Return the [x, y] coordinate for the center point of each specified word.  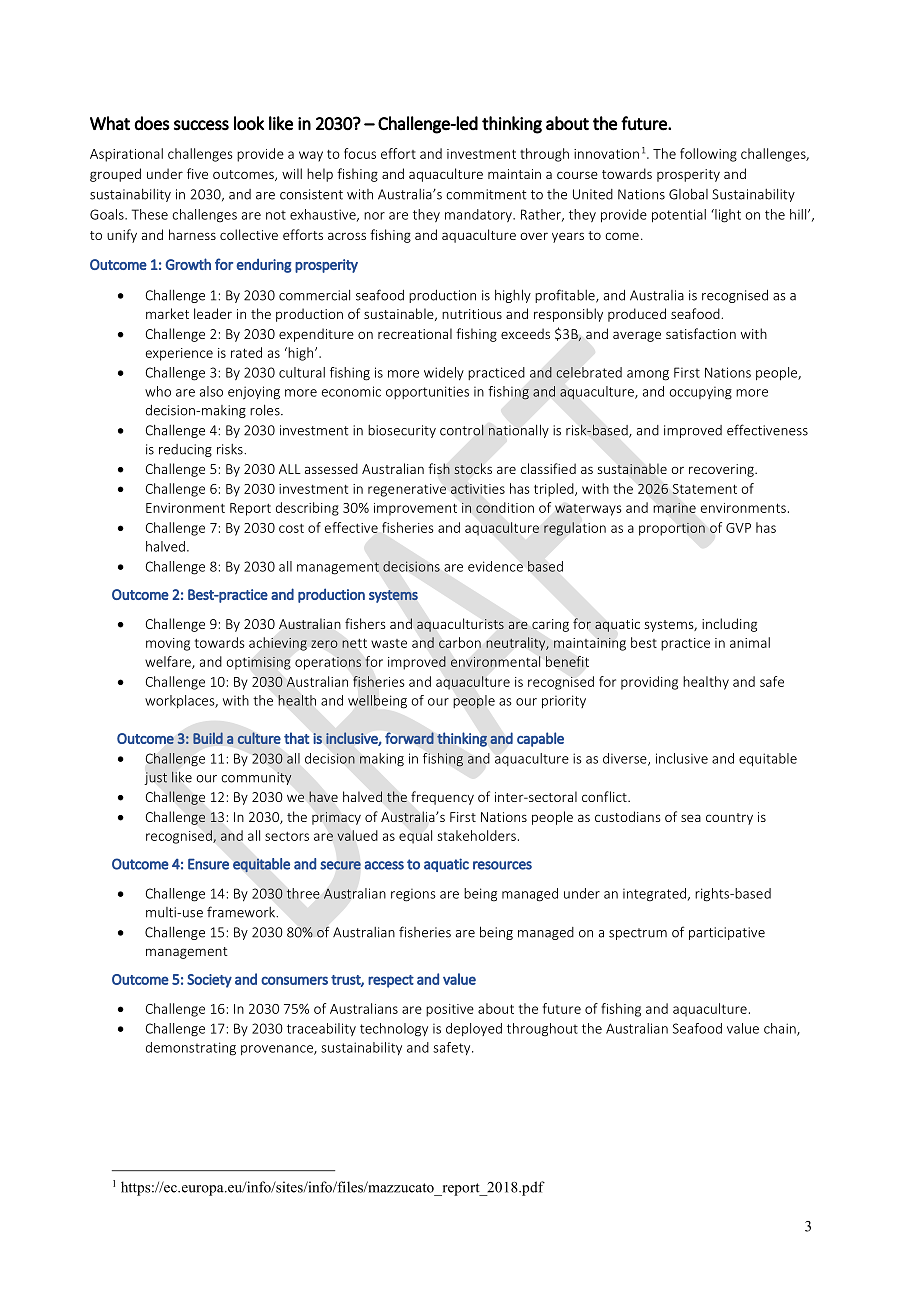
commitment [486, 194]
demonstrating [191, 1049]
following [708, 155]
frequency [442, 798]
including [729, 625]
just [156, 778]
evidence [495, 566]
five [197, 173]
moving [168, 644]
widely [444, 374]
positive [450, 1010]
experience [179, 354]
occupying [701, 393]
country [729, 819]
